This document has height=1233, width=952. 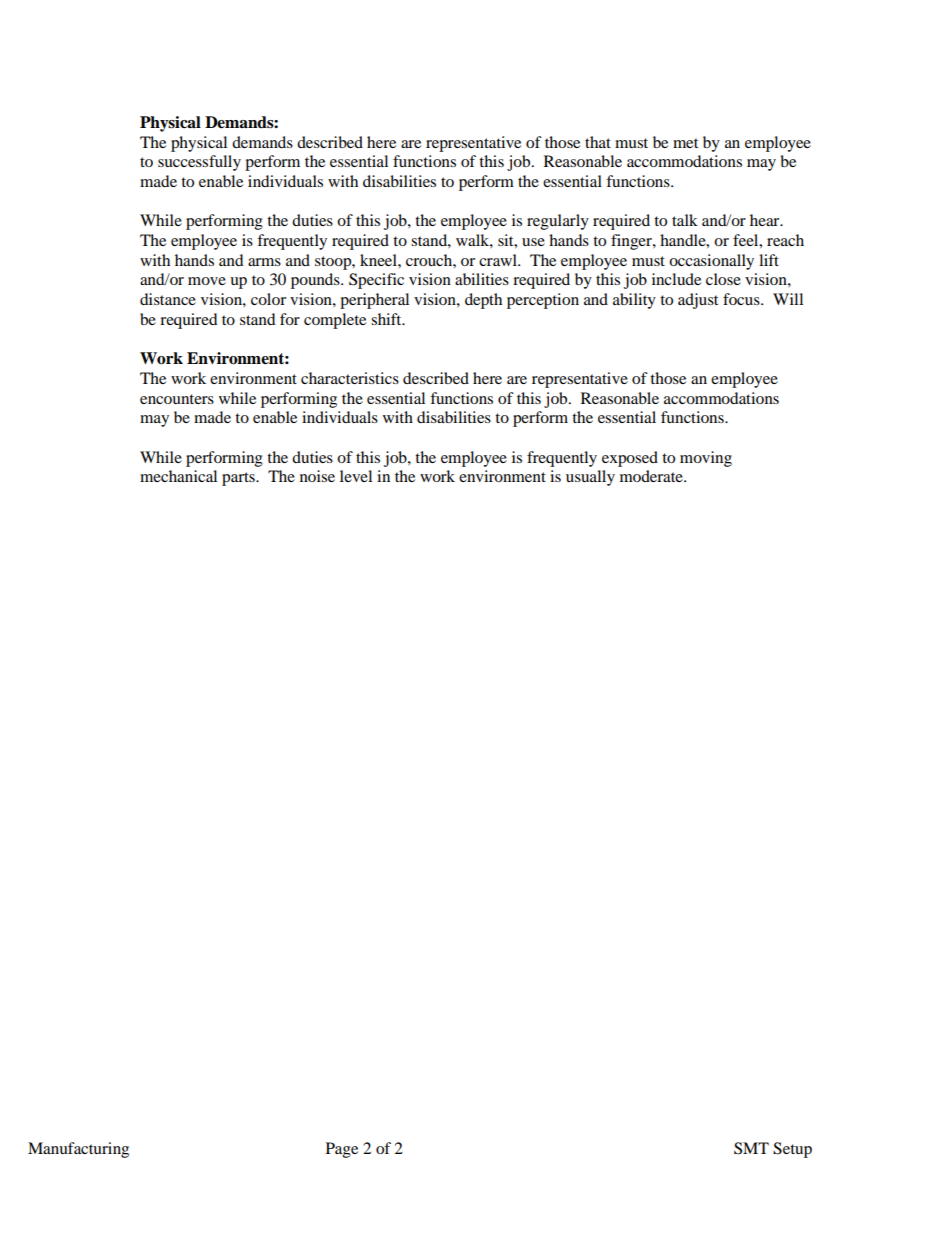 What do you see at coordinates (652, 476) in the document?
I see `moderate` at bounding box center [652, 476].
